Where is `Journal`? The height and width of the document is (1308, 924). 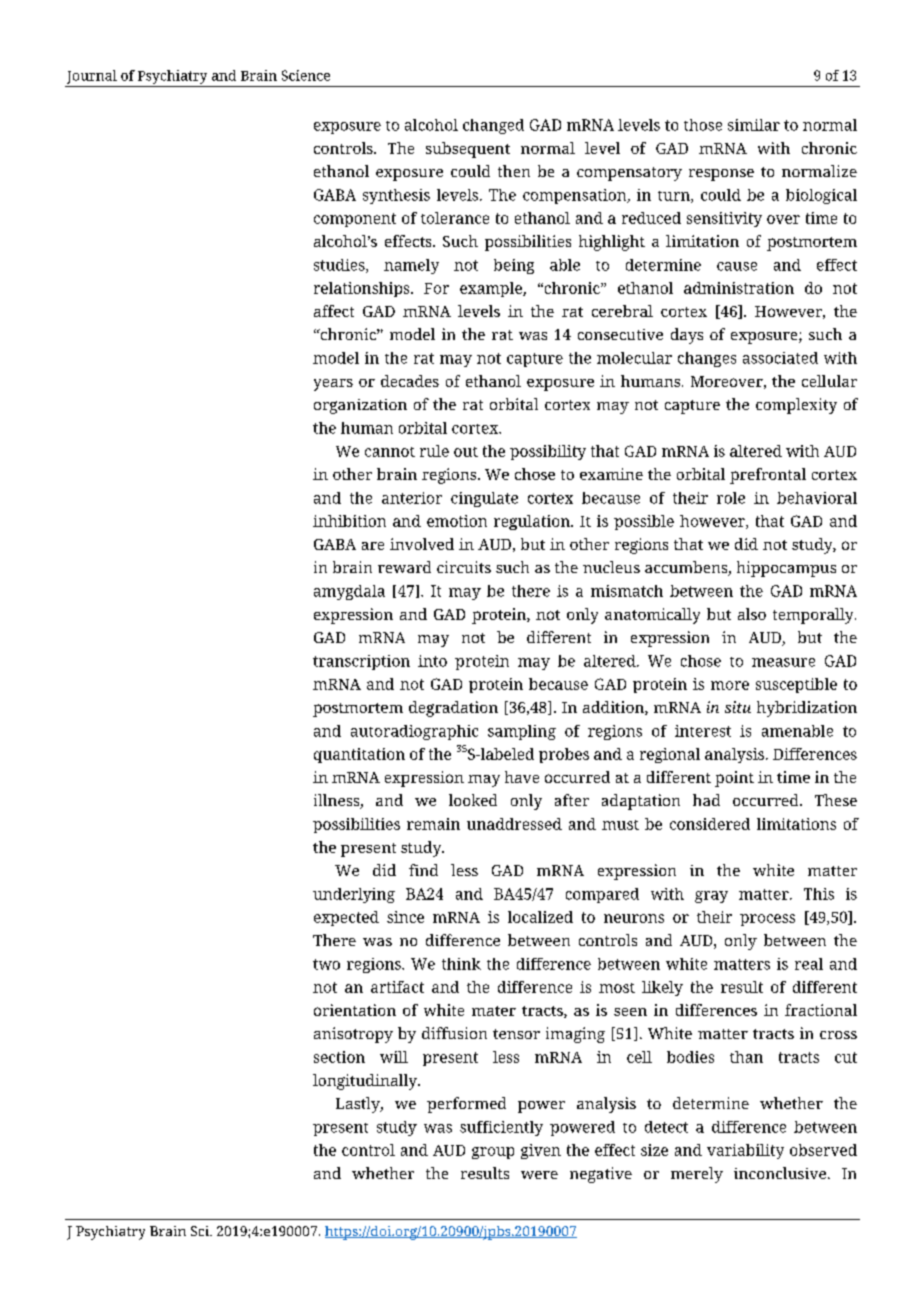
Journal is located at coordinates (92, 77).
